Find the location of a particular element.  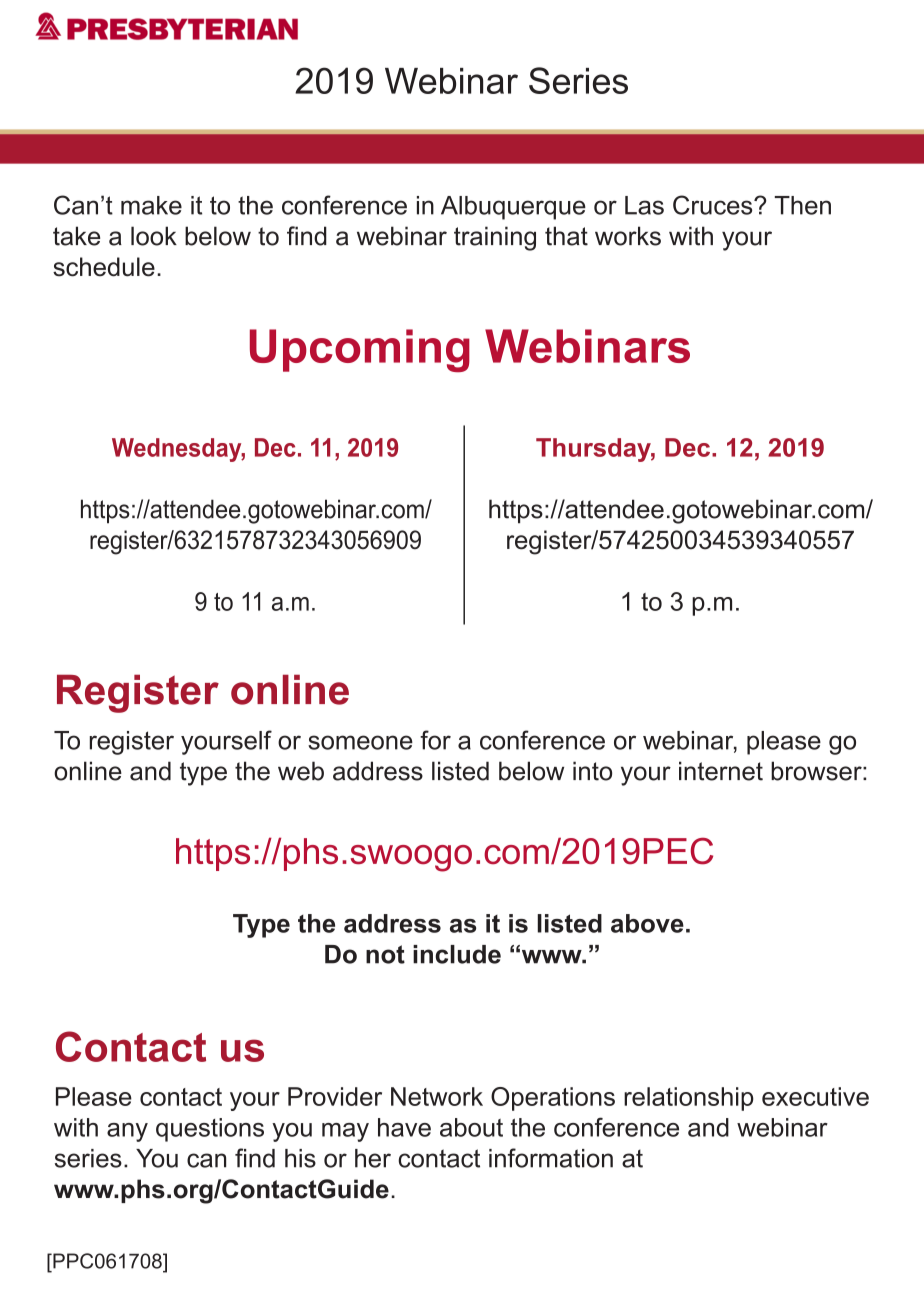

any is located at coordinates (127, 1132).
